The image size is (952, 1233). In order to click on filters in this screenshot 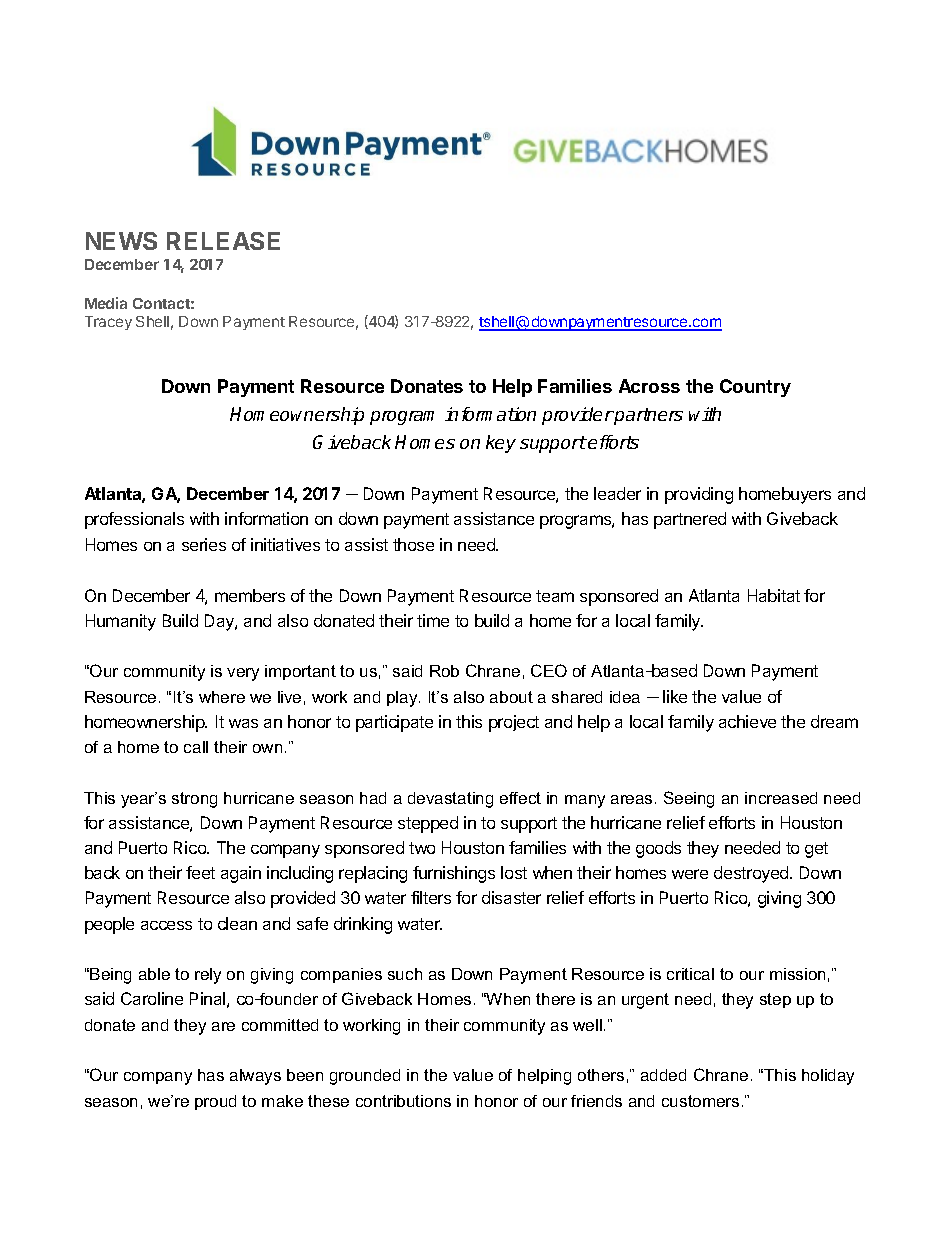, I will do `click(431, 897)`.
